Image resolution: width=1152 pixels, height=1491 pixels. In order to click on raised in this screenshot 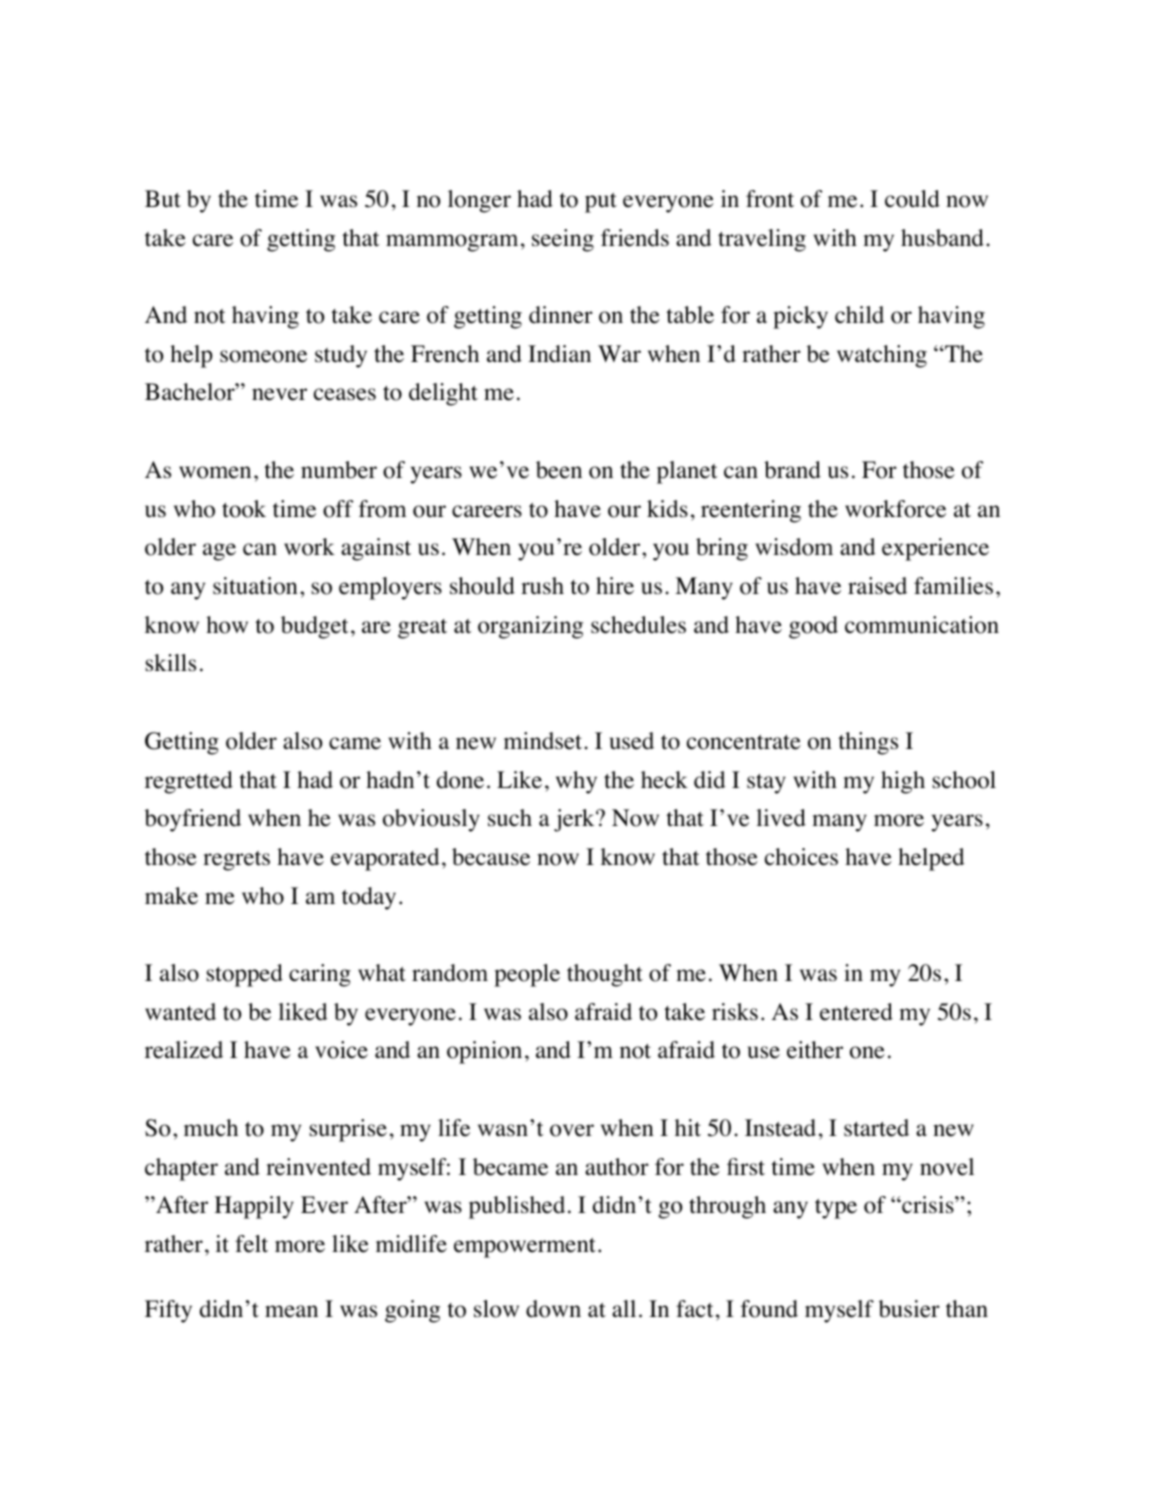, I will do `click(877, 586)`.
